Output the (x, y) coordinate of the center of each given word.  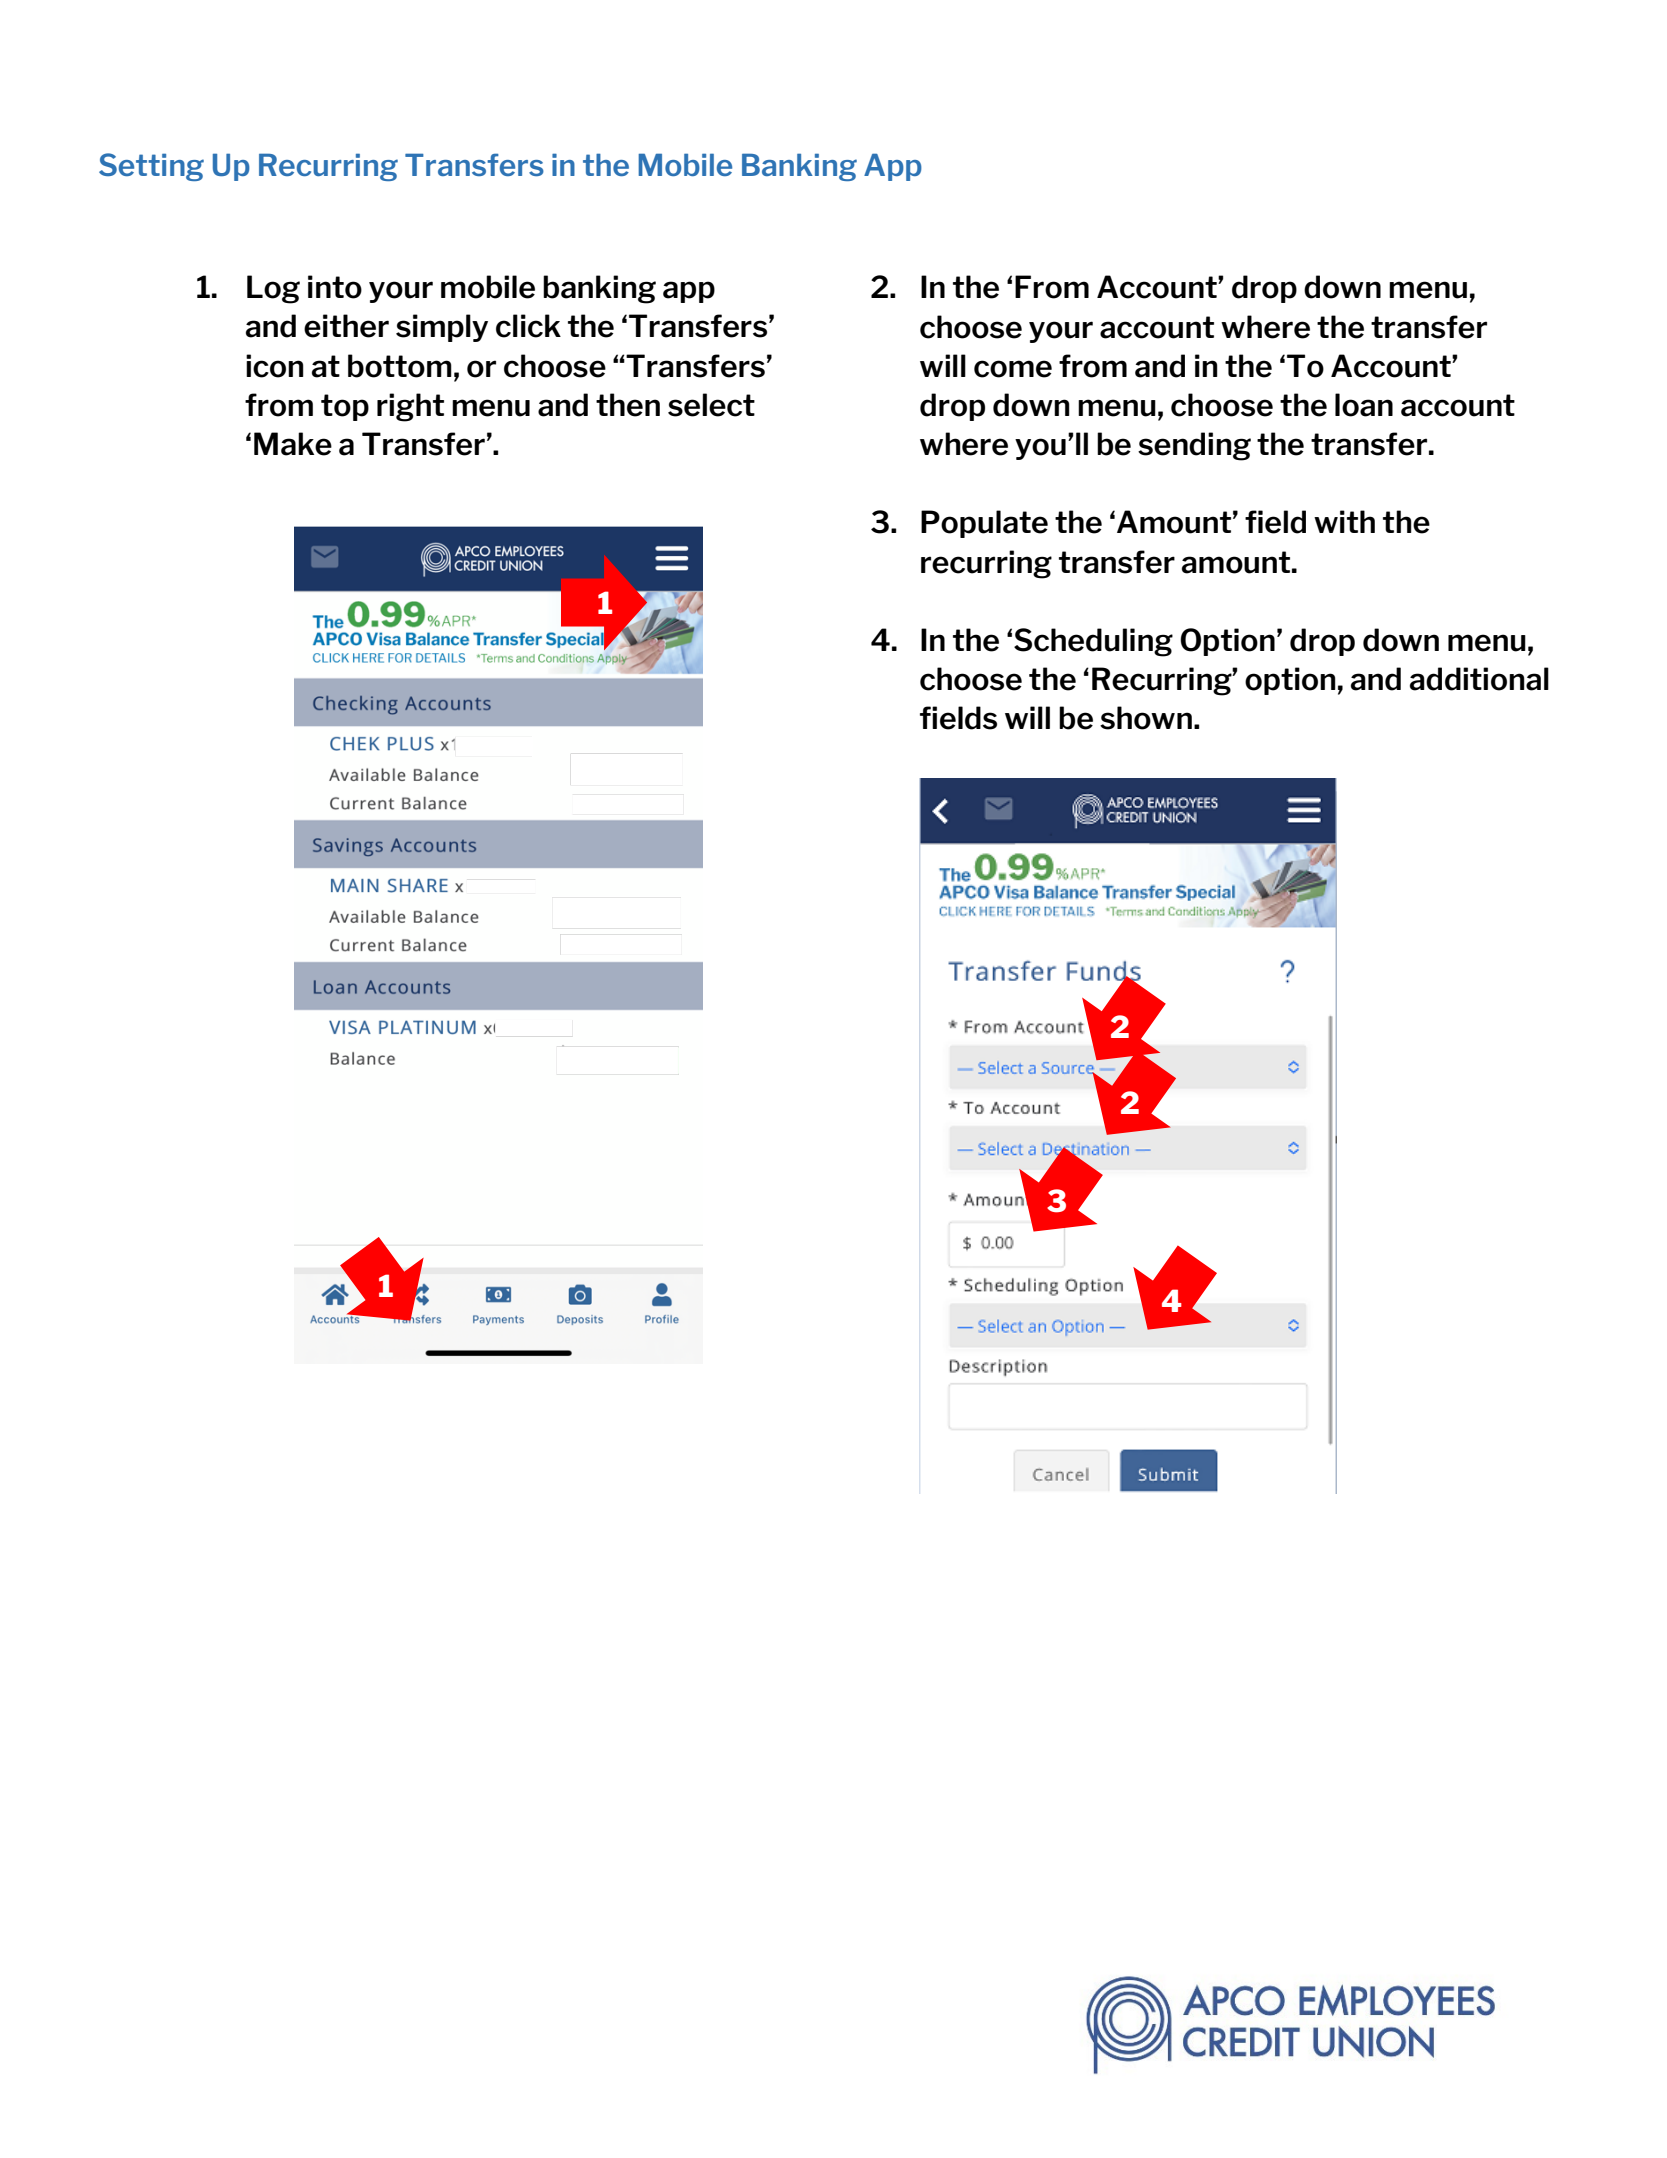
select (711, 405)
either (346, 326)
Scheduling (1093, 642)
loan (1364, 405)
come (1013, 369)
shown (1146, 718)
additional (1479, 679)
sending (1194, 446)
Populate (984, 524)
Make (293, 444)
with (1344, 521)
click (528, 326)
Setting (151, 167)
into (335, 287)
